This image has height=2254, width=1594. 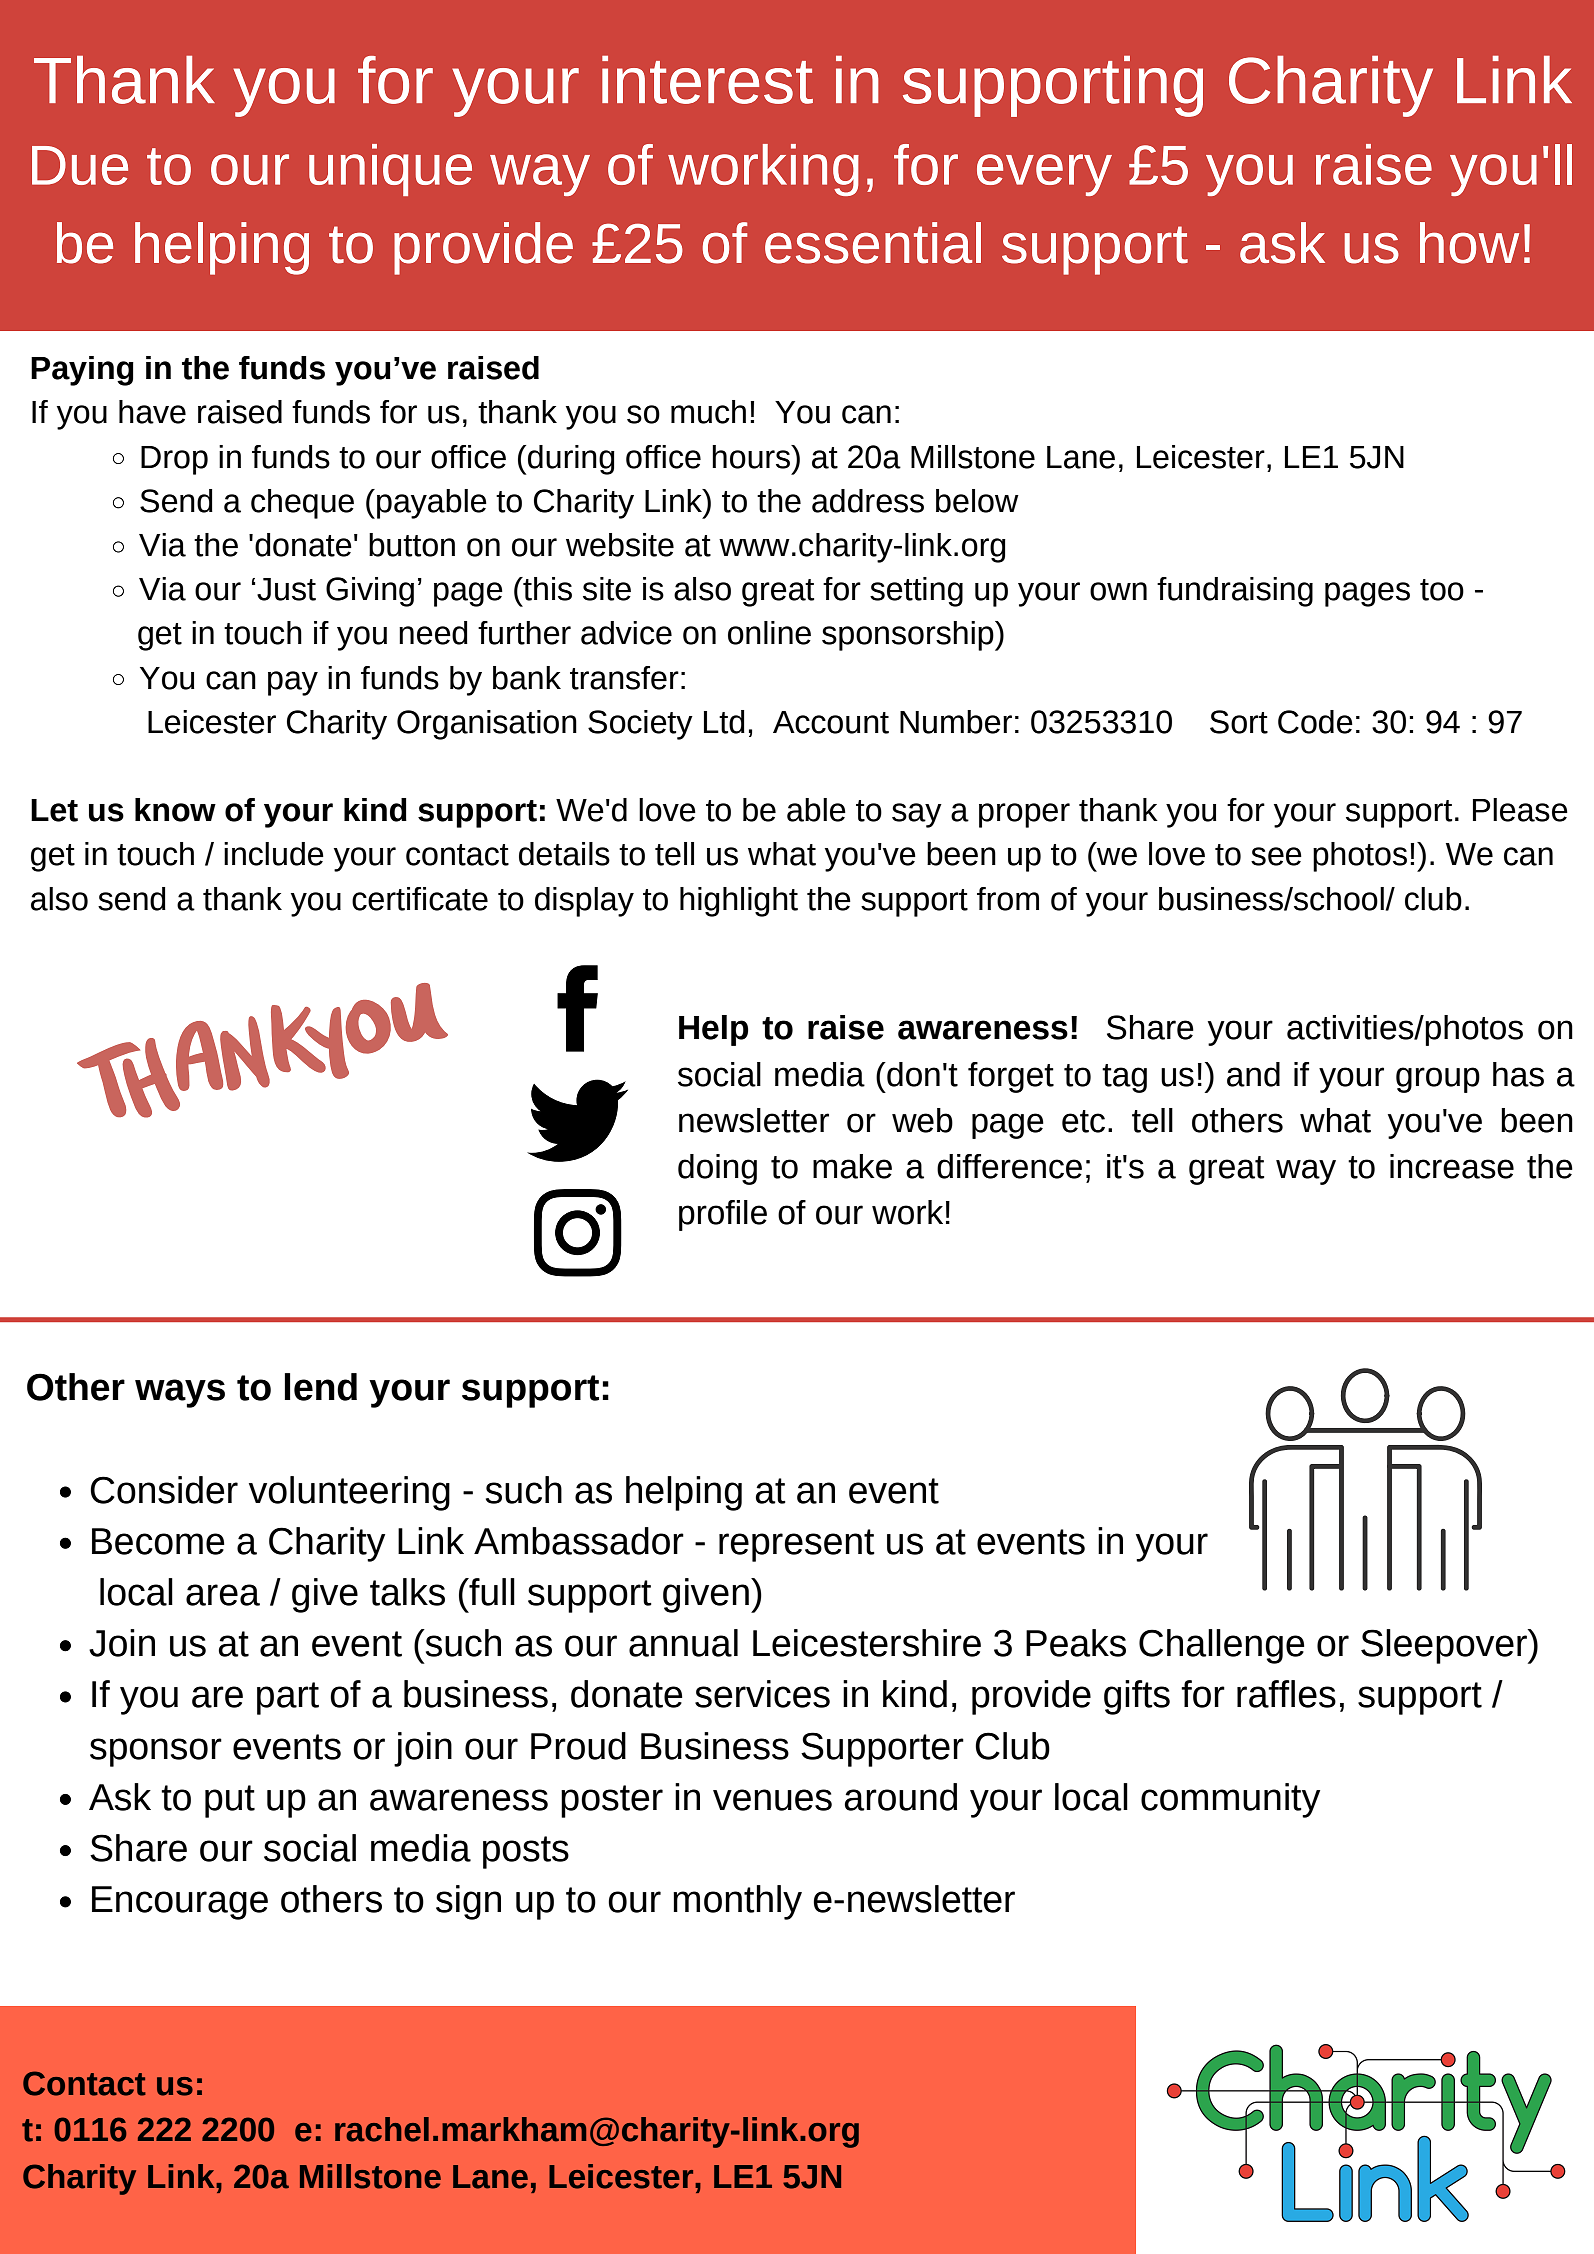 I want to click on put, so click(x=230, y=1801).
